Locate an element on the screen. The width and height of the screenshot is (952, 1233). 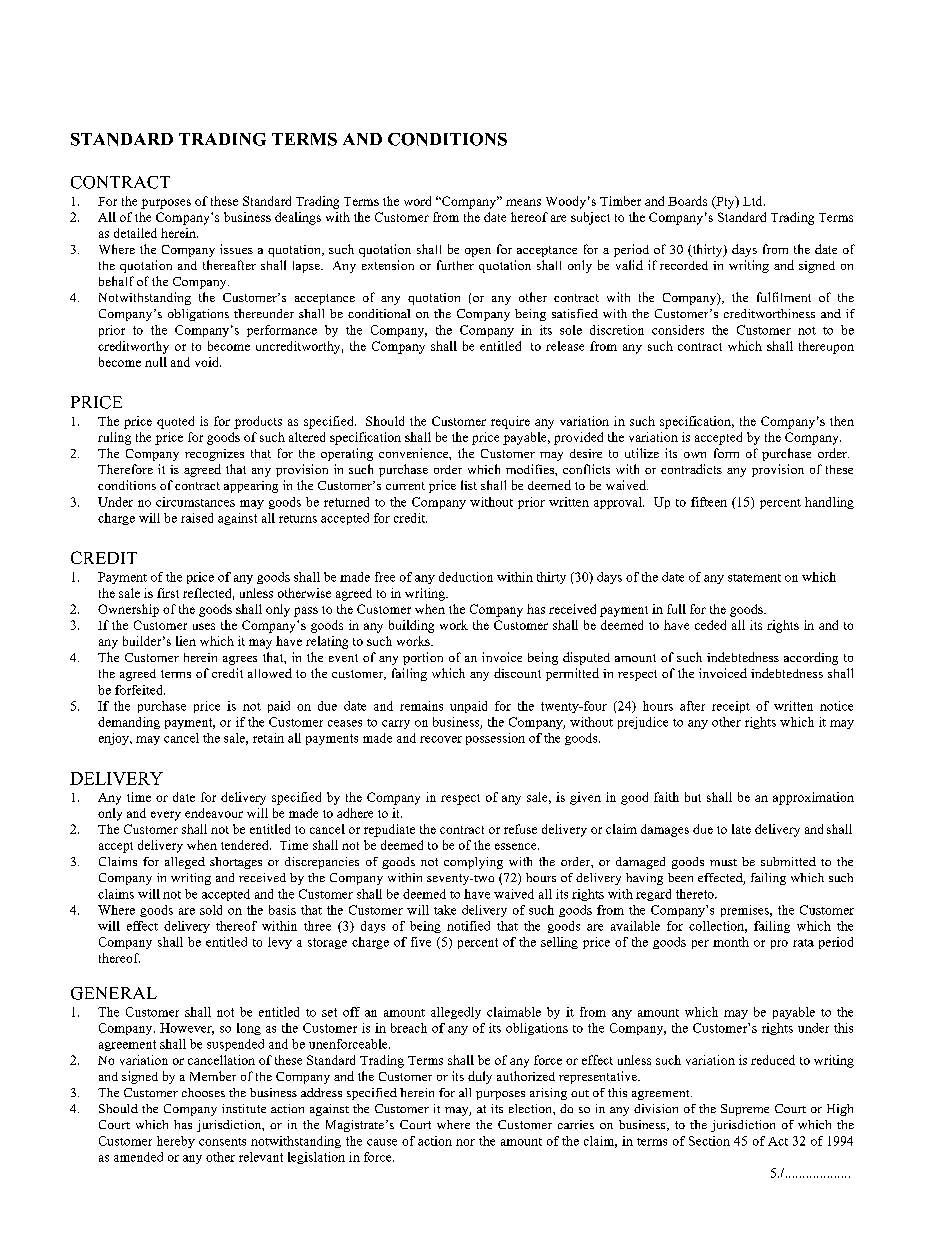
open is located at coordinates (478, 252).
